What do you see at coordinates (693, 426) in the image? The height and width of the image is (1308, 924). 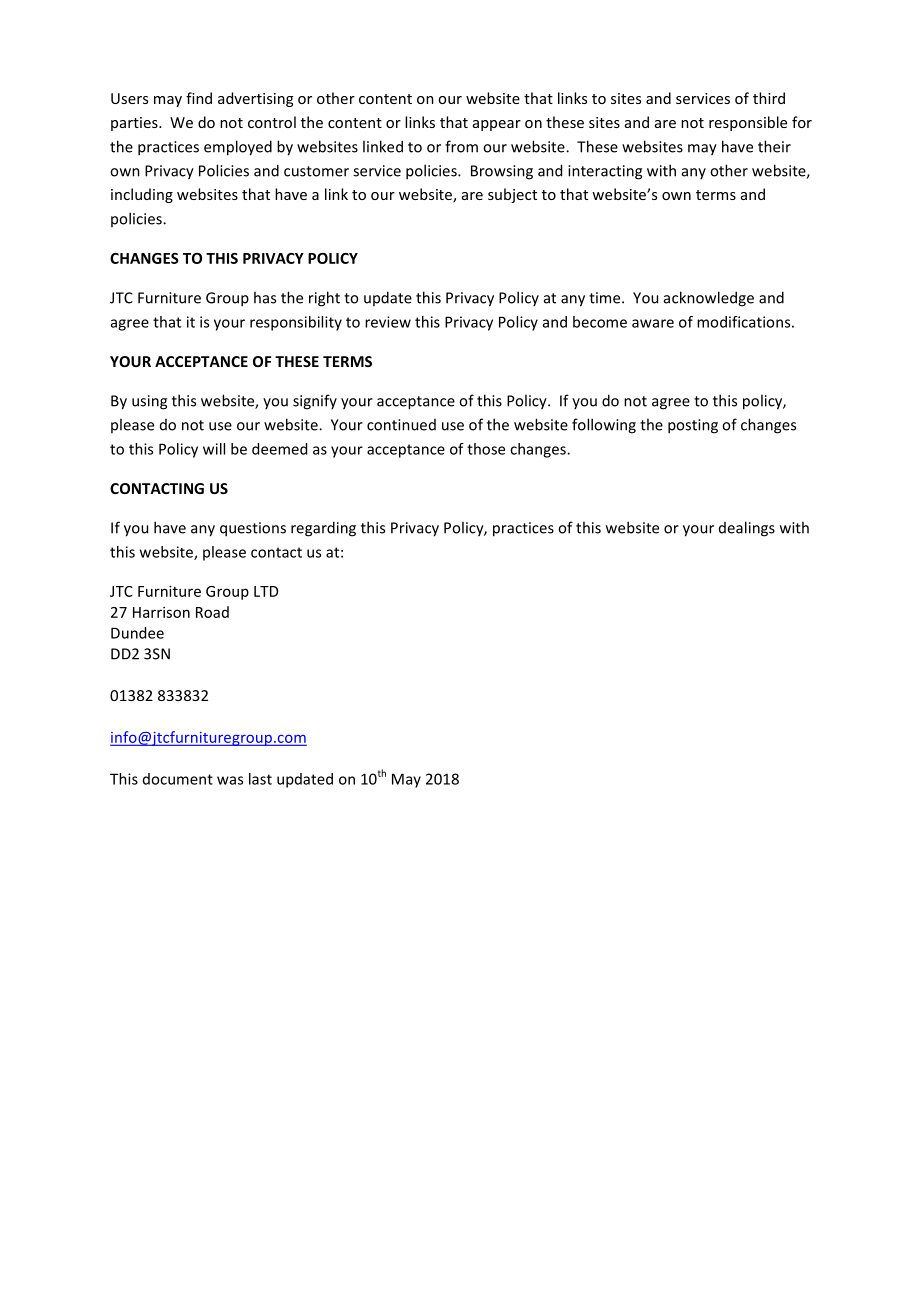 I see `posting` at bounding box center [693, 426].
